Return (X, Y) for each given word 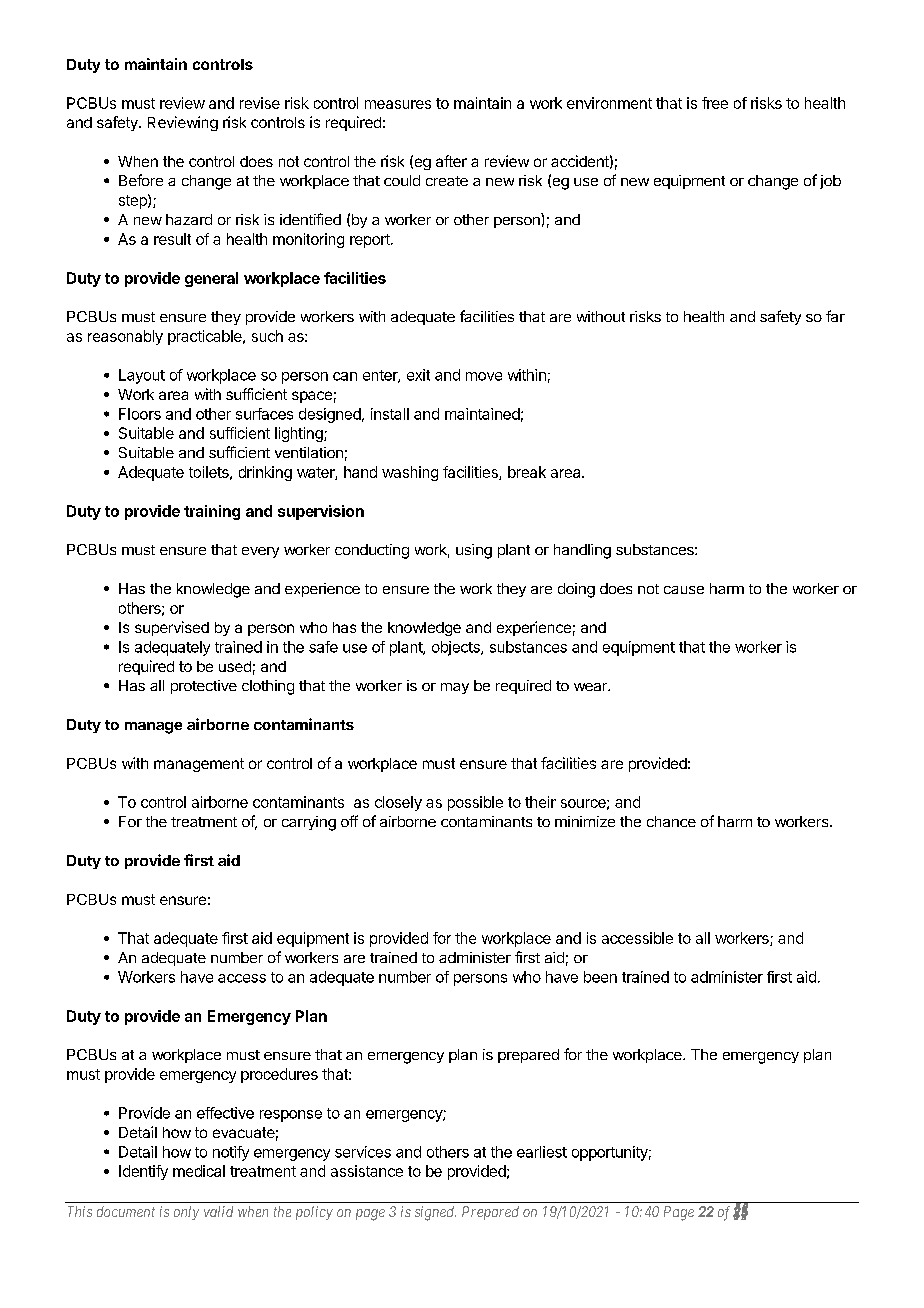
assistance (367, 1171)
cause (684, 590)
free (715, 103)
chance (671, 821)
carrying (309, 823)
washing (410, 473)
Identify (143, 1172)
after (451, 161)
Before (141, 180)
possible (475, 803)
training (212, 512)
